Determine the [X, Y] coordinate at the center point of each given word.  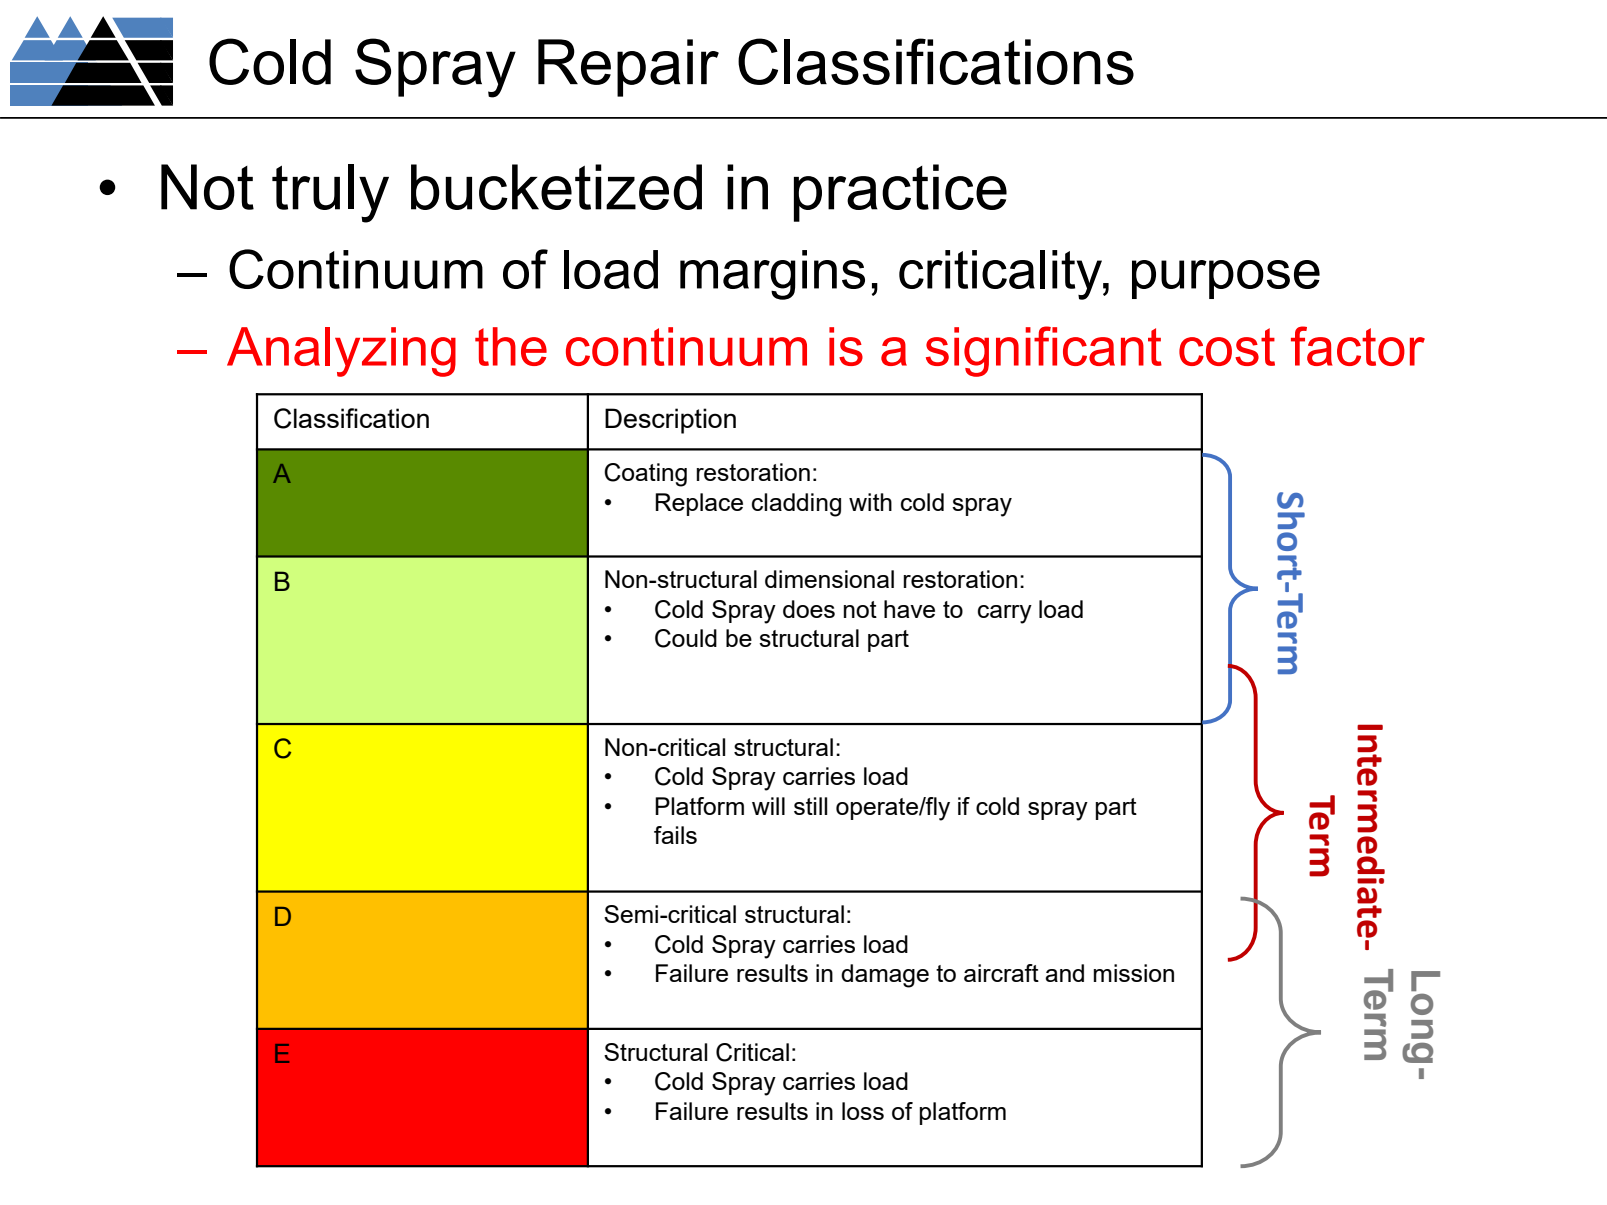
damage [885, 976]
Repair [628, 68]
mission [1134, 973]
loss [863, 1111]
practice [900, 193]
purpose [1226, 279]
